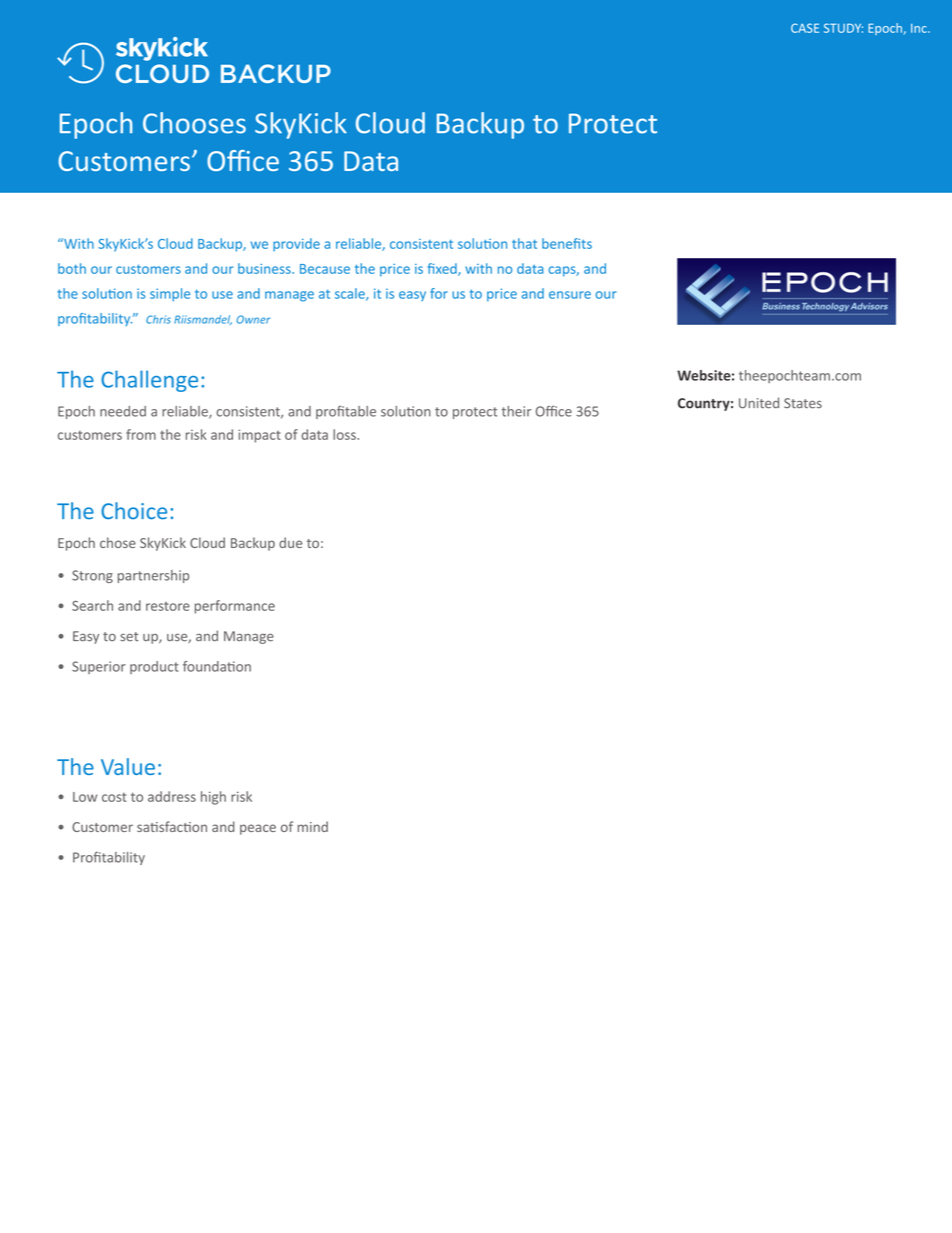 Image resolution: width=952 pixels, height=1233 pixels. Describe the element at coordinates (805, 28) in the image. I see `CASE` at that location.
